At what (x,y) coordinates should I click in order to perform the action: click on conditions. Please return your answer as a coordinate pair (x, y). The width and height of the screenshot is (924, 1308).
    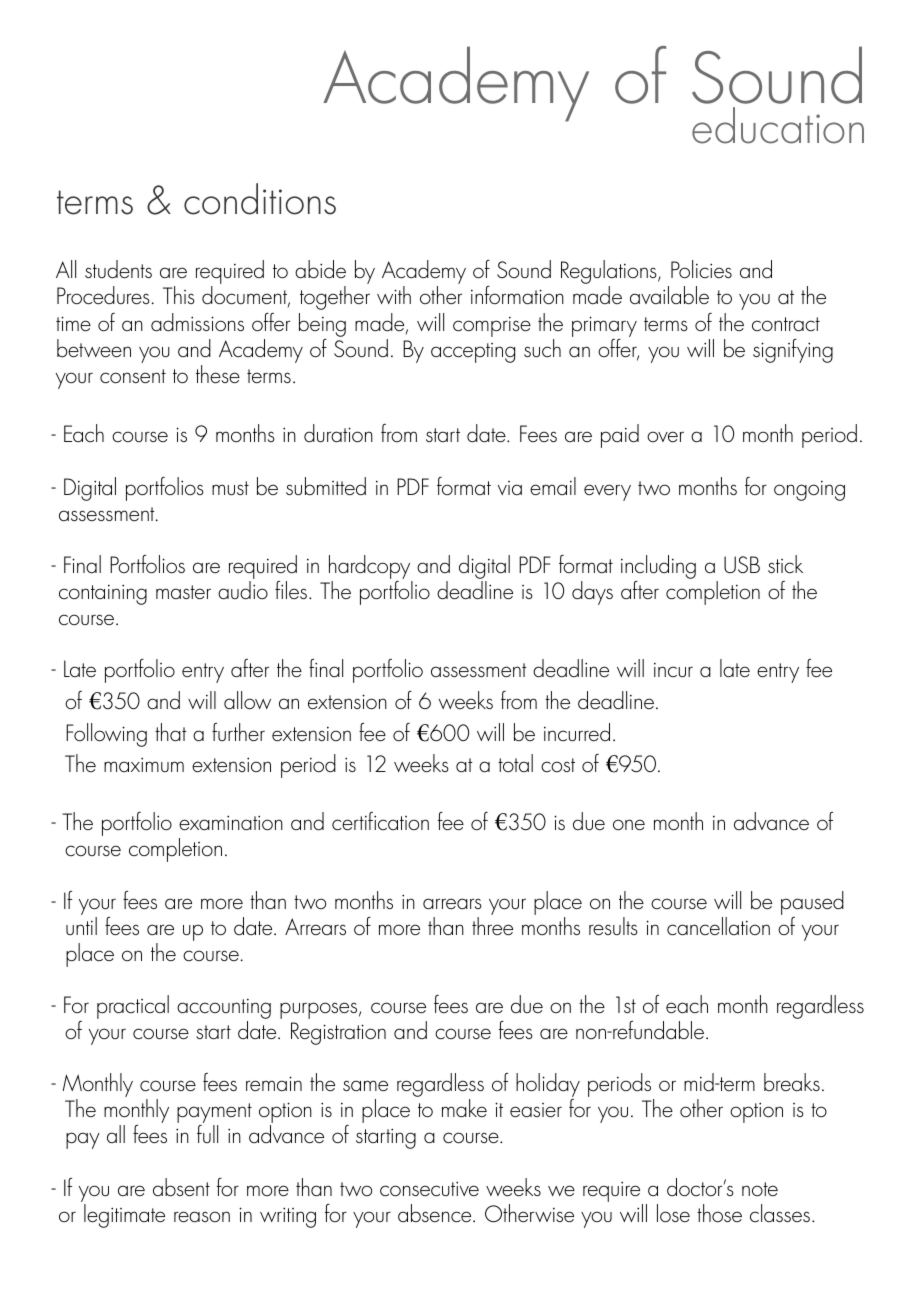
    Looking at the image, I should click on (260, 199).
